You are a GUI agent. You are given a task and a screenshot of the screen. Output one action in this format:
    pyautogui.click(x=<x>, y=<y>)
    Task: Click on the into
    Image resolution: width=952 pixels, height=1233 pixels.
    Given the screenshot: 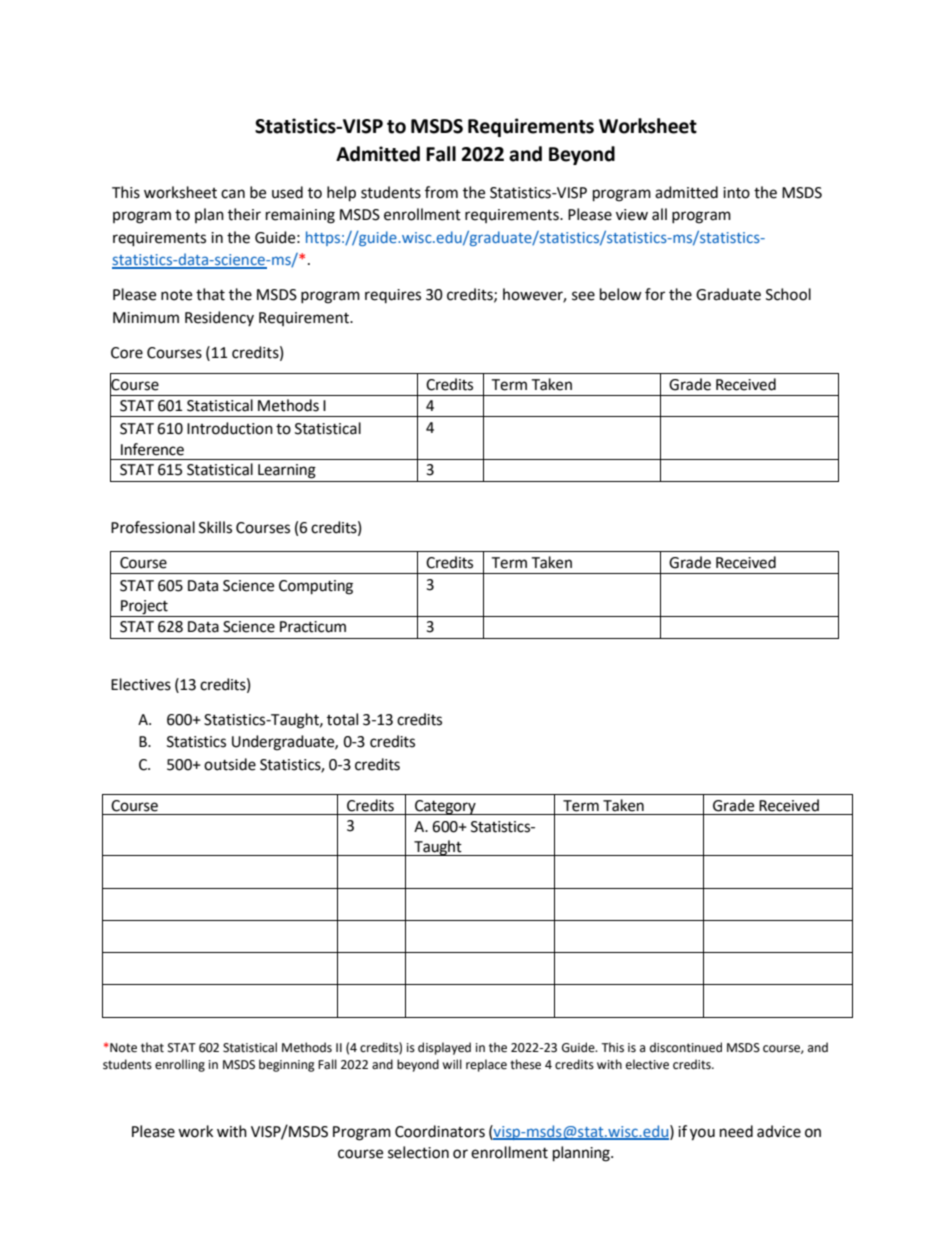 What is the action you would take?
    pyautogui.click(x=736, y=193)
